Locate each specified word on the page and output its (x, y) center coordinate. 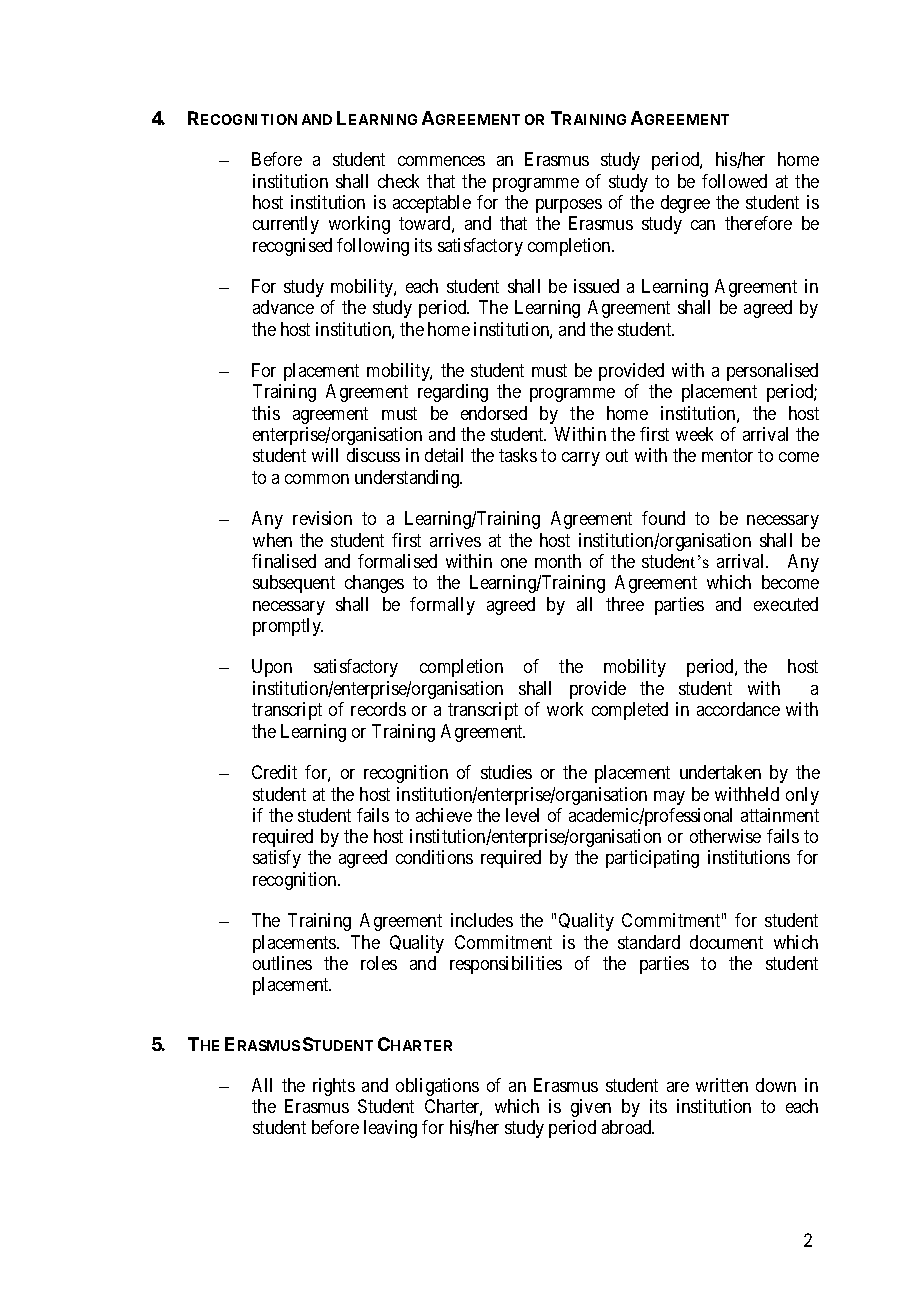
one (514, 563)
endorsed (494, 413)
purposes (569, 206)
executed (786, 604)
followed (734, 181)
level (522, 815)
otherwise (725, 836)
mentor (727, 456)
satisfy (277, 859)
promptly (288, 627)
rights (334, 1087)
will (325, 455)
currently (286, 225)
